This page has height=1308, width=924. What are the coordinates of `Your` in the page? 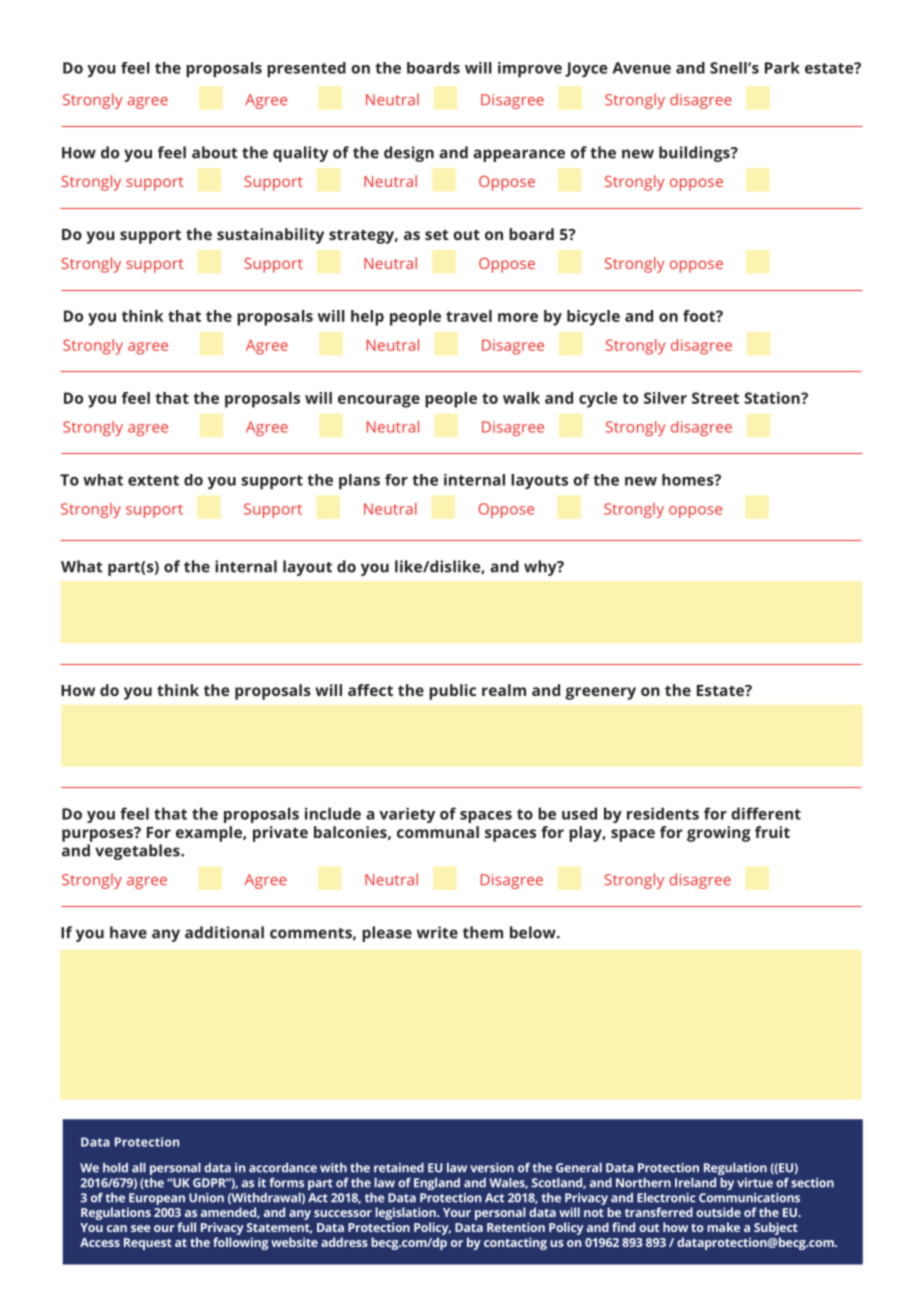 It's located at (457, 1212).
